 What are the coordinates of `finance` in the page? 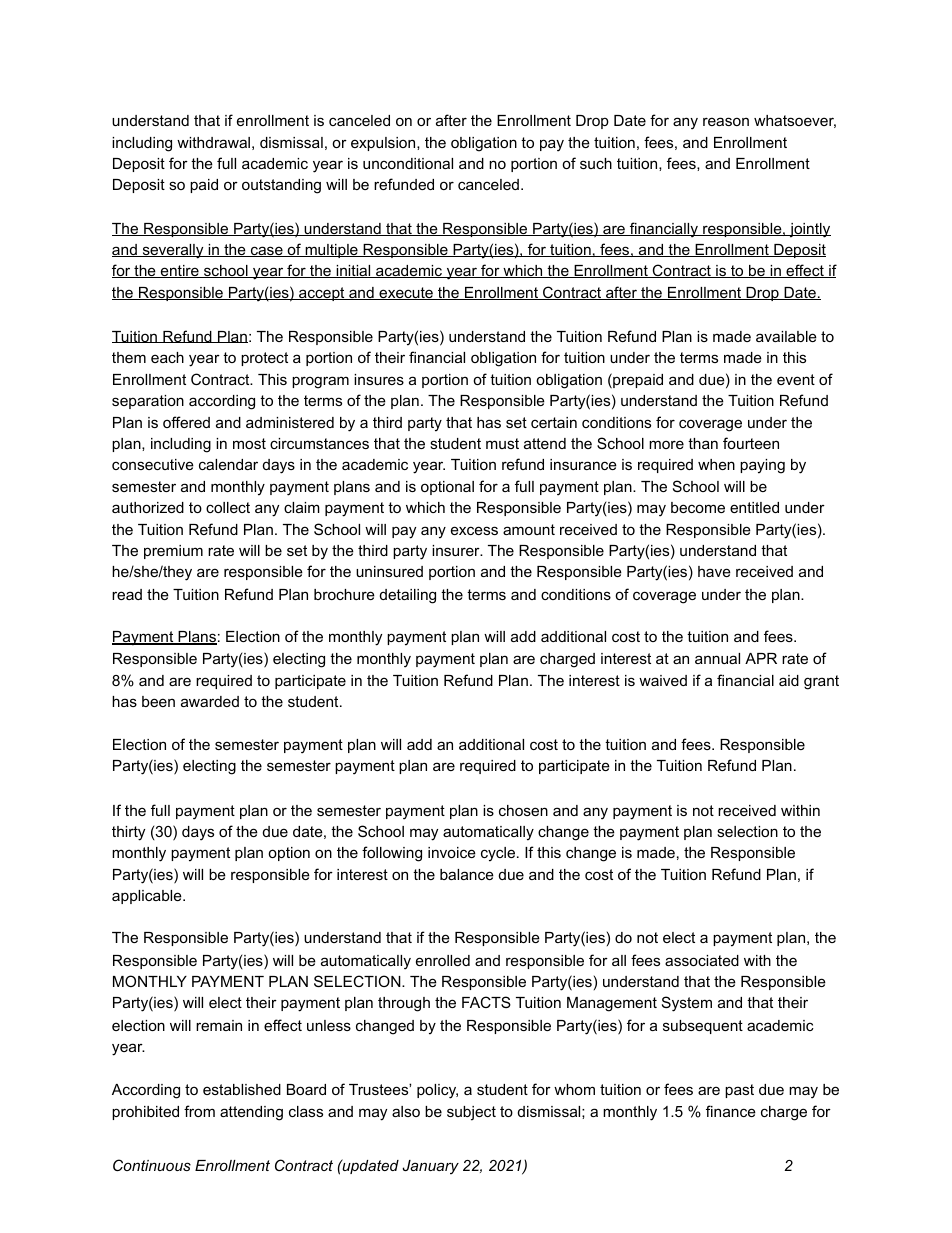 It's located at (731, 1111).
